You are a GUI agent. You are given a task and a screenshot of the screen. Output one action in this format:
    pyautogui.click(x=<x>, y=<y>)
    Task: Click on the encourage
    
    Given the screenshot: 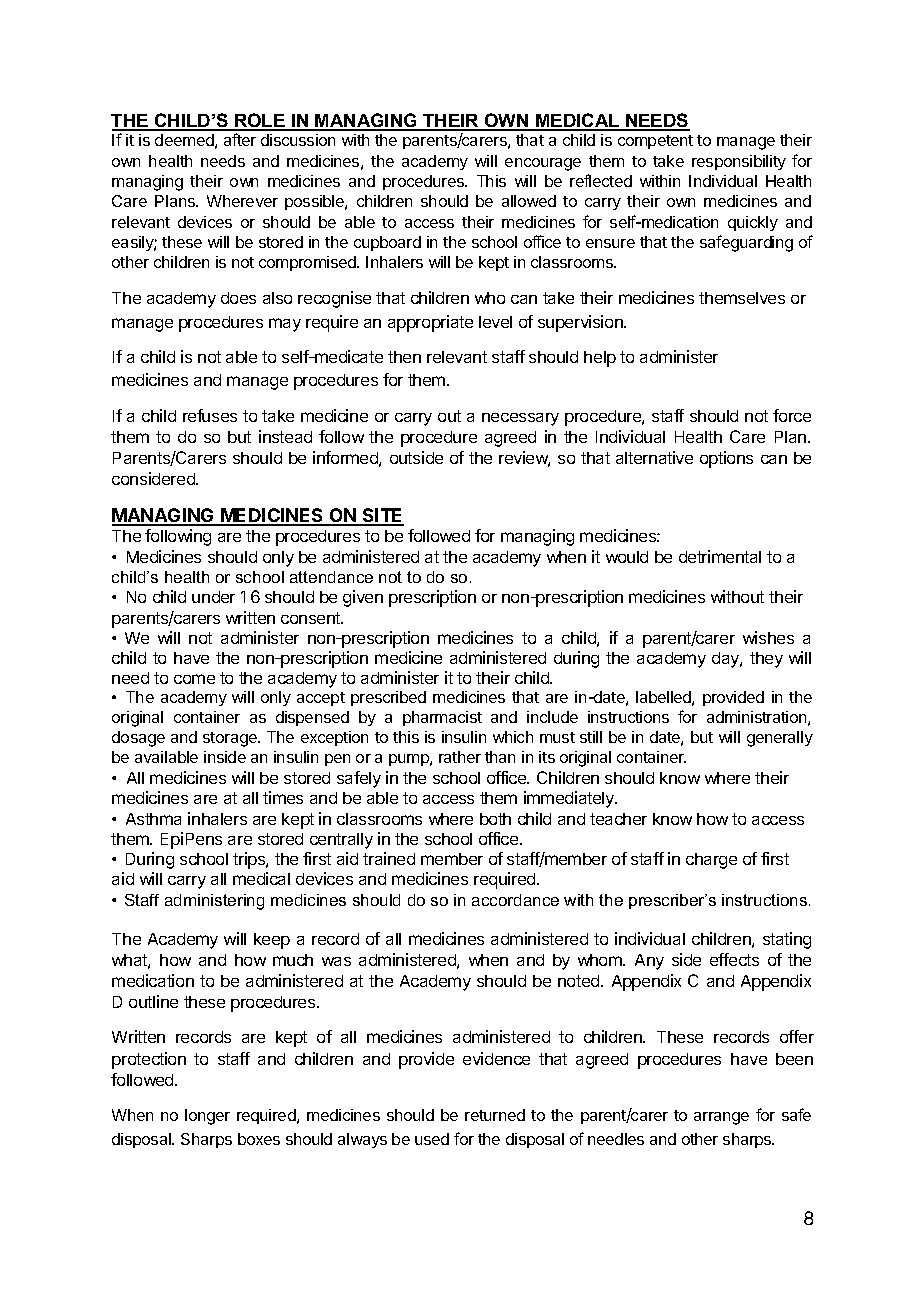 What is the action you would take?
    pyautogui.click(x=543, y=164)
